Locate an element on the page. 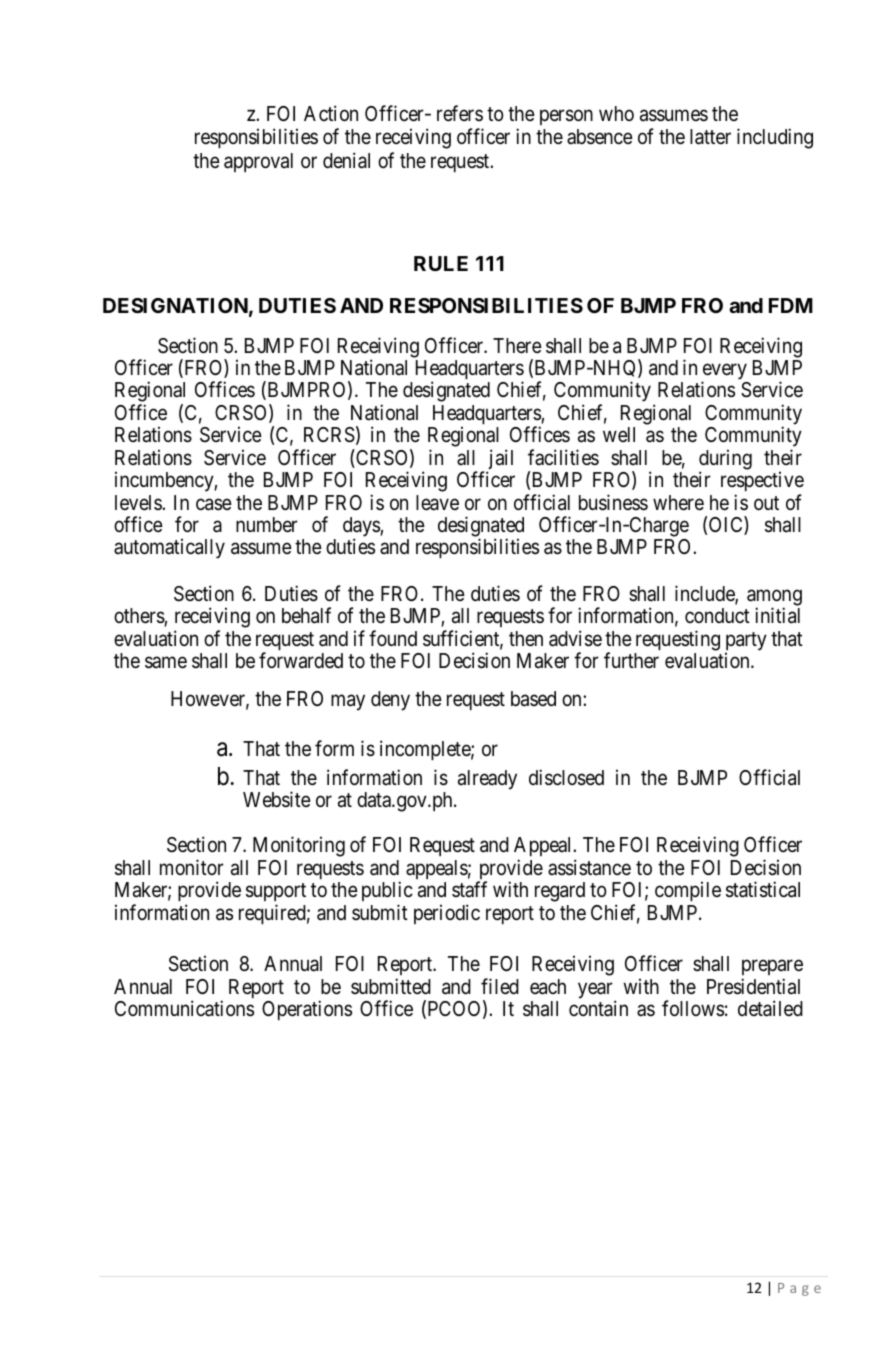 This page has width=896, height=1371. leave is located at coordinates (437, 503).
